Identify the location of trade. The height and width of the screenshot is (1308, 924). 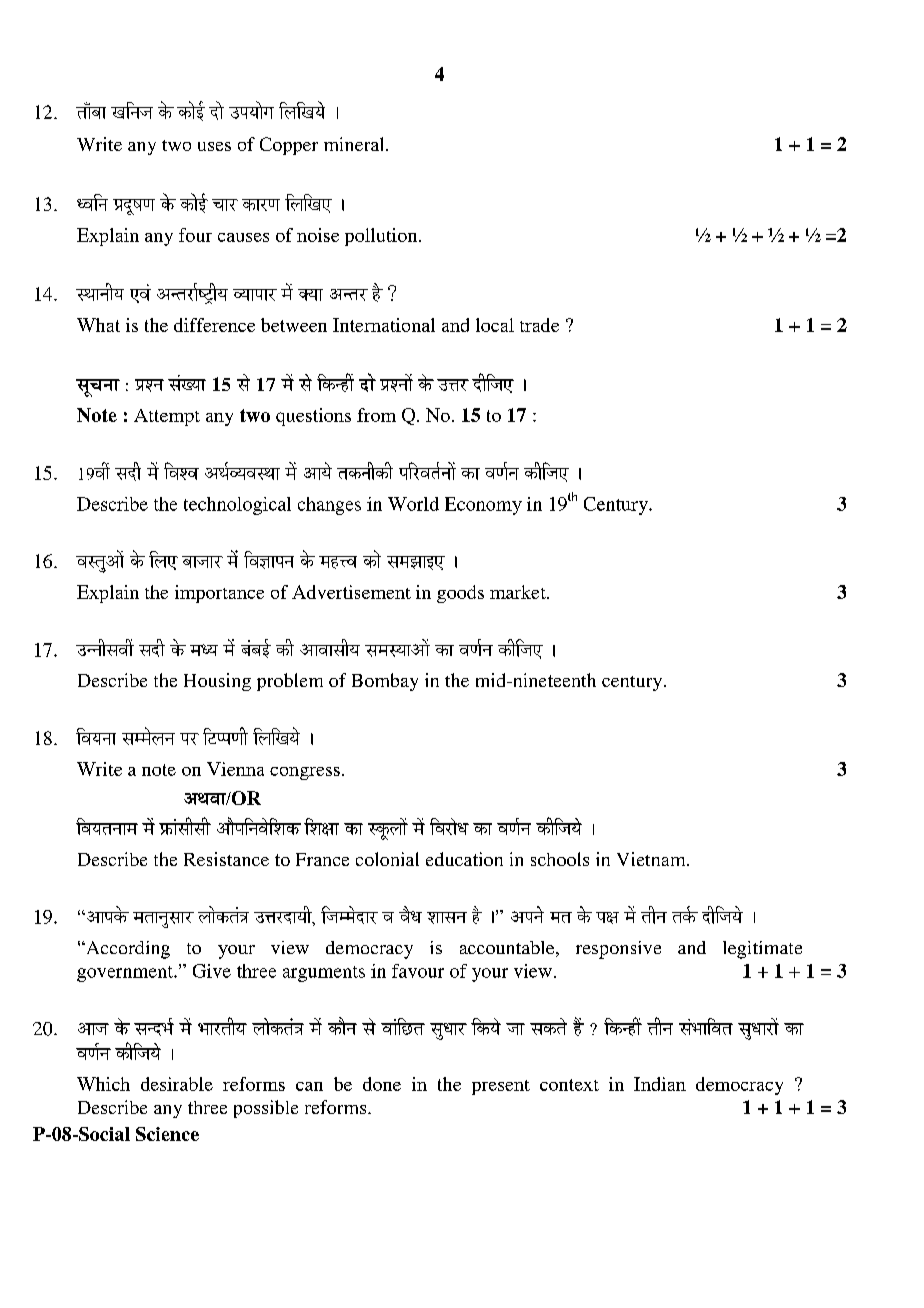
(539, 325).
